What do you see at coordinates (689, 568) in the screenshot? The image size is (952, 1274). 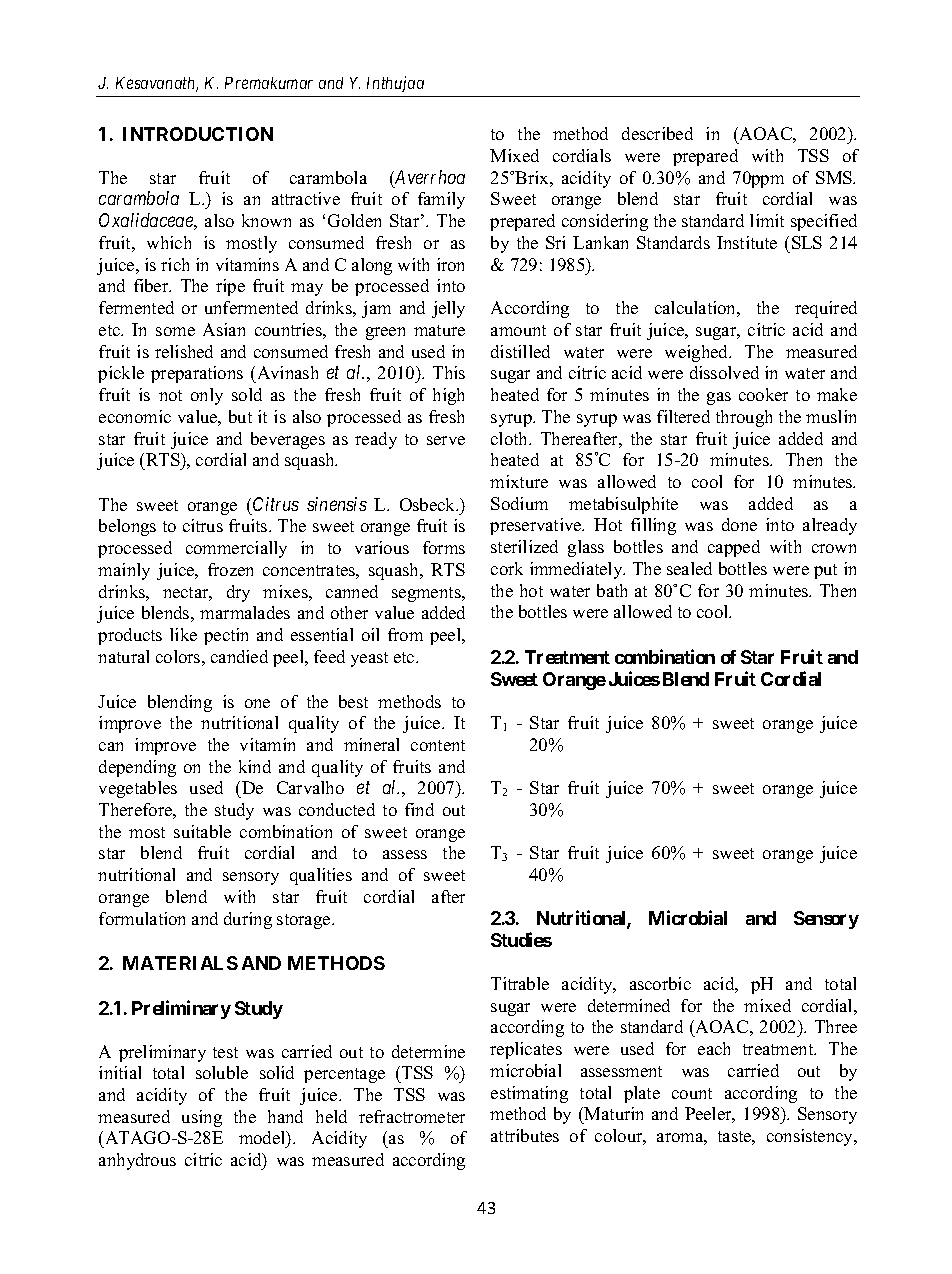 I see `sealed` at bounding box center [689, 568].
